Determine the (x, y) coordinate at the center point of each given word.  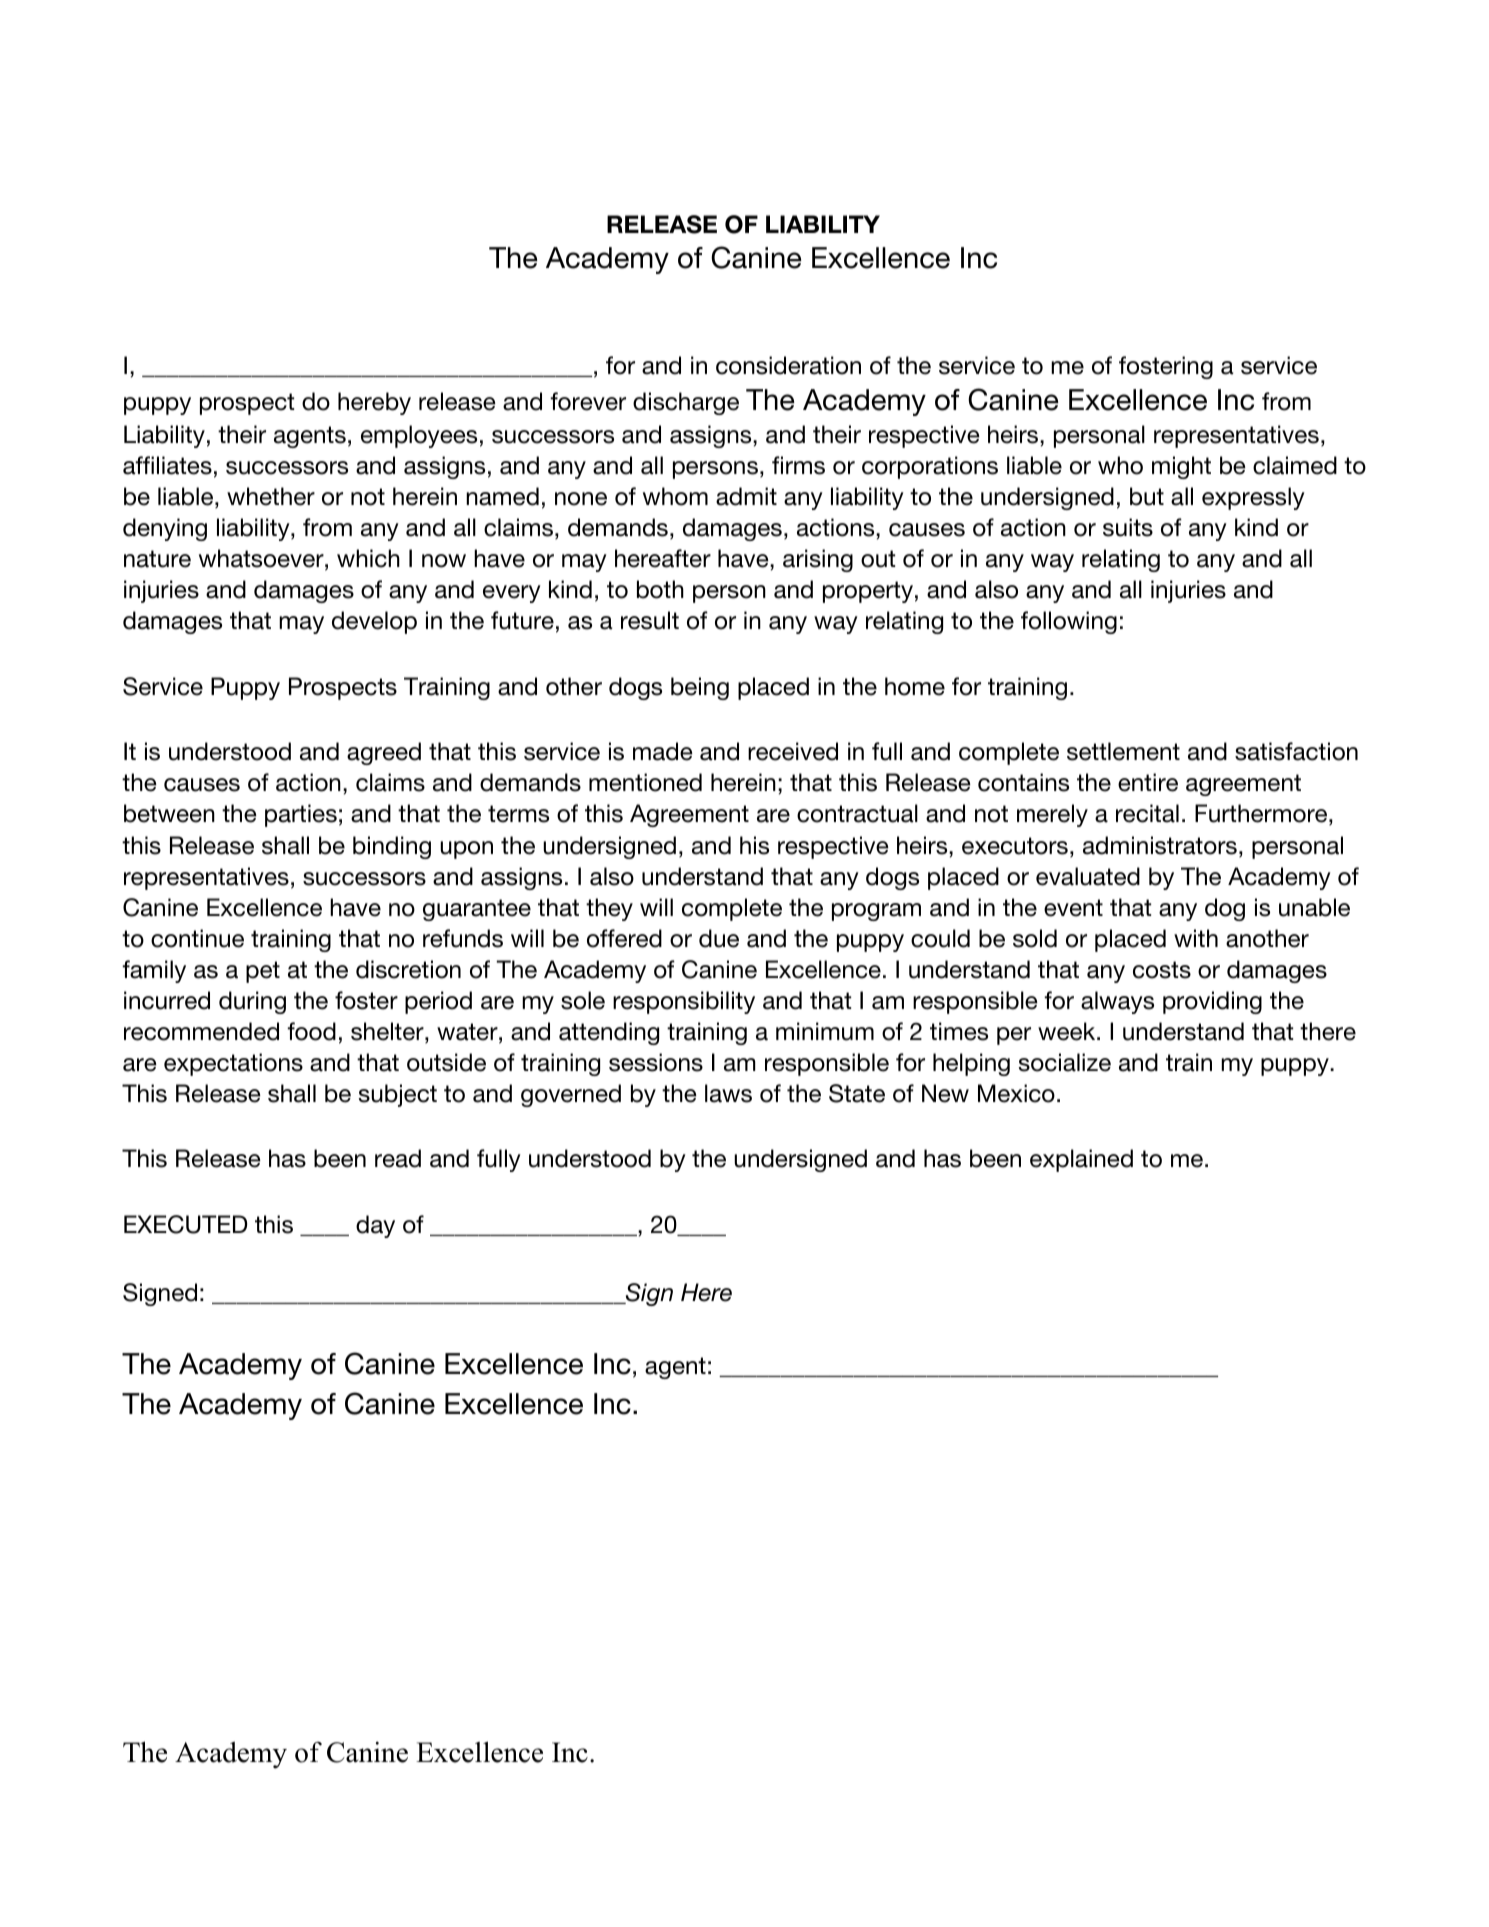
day (375, 1226)
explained (1081, 1160)
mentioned (645, 782)
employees (419, 436)
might (1181, 467)
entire (1148, 782)
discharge (686, 403)
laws (728, 1093)
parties (301, 815)
